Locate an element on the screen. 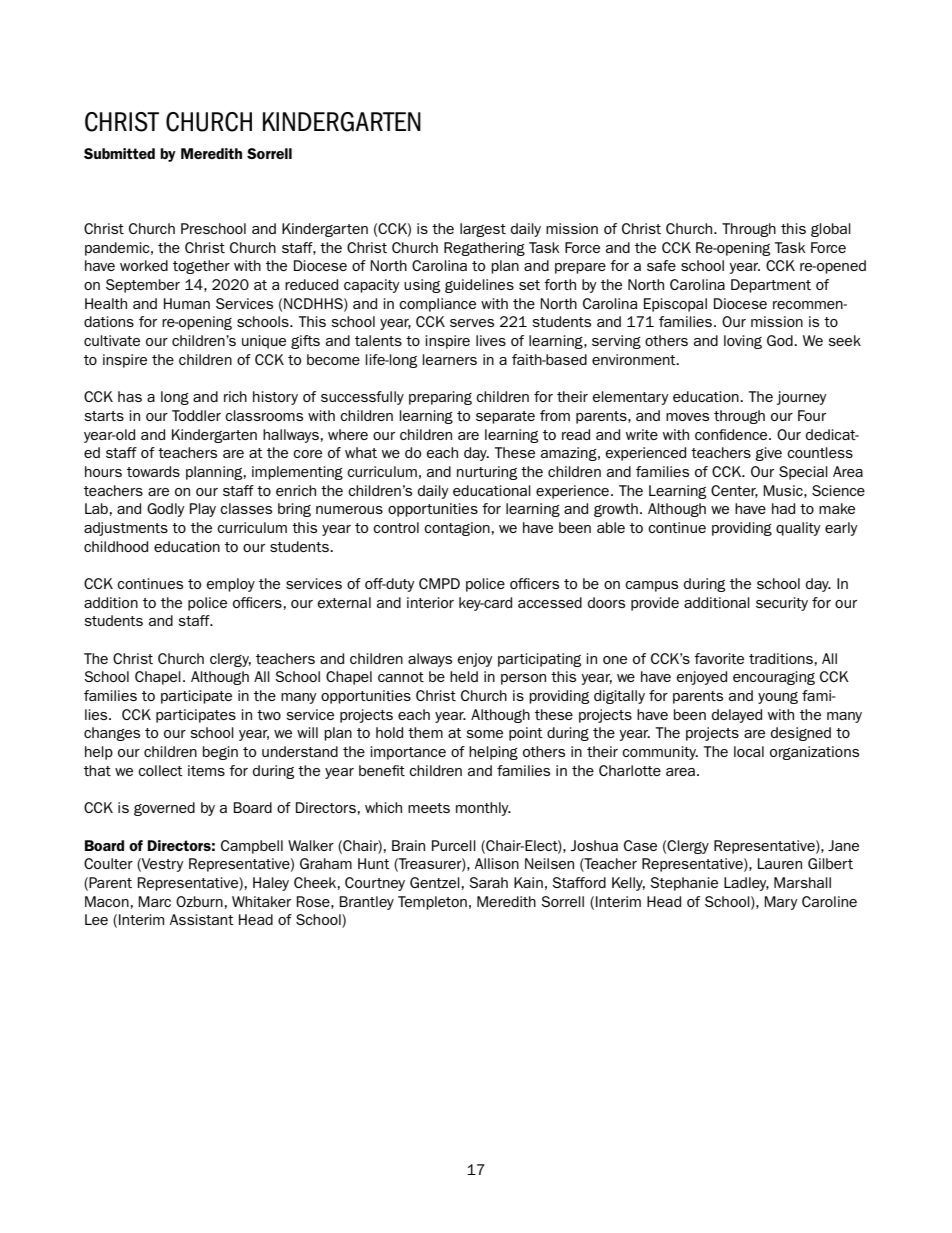 The height and width of the screenshot is (1233, 952). confidence is located at coordinates (732, 434).
